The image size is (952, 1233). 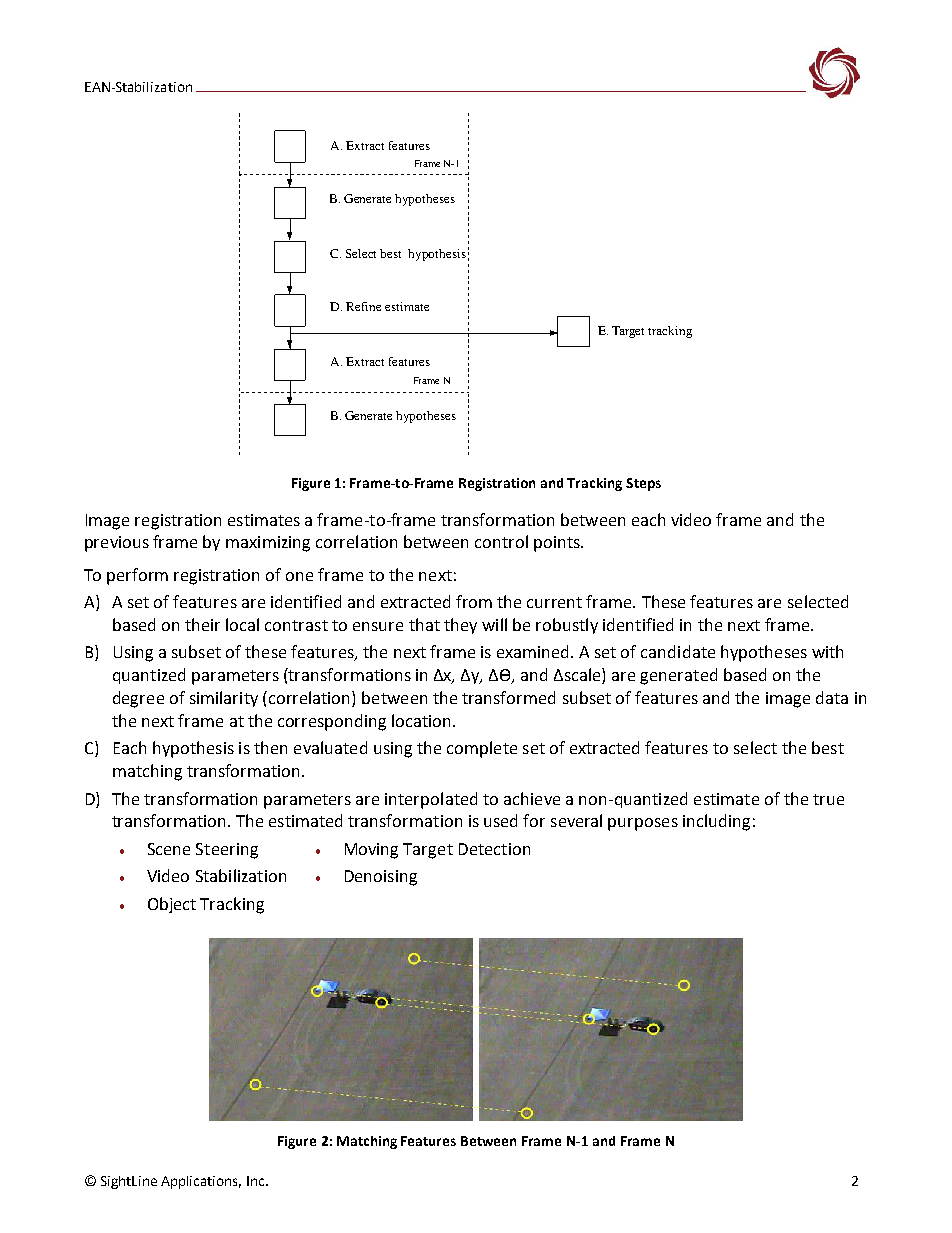 I want to click on data, so click(x=832, y=697).
